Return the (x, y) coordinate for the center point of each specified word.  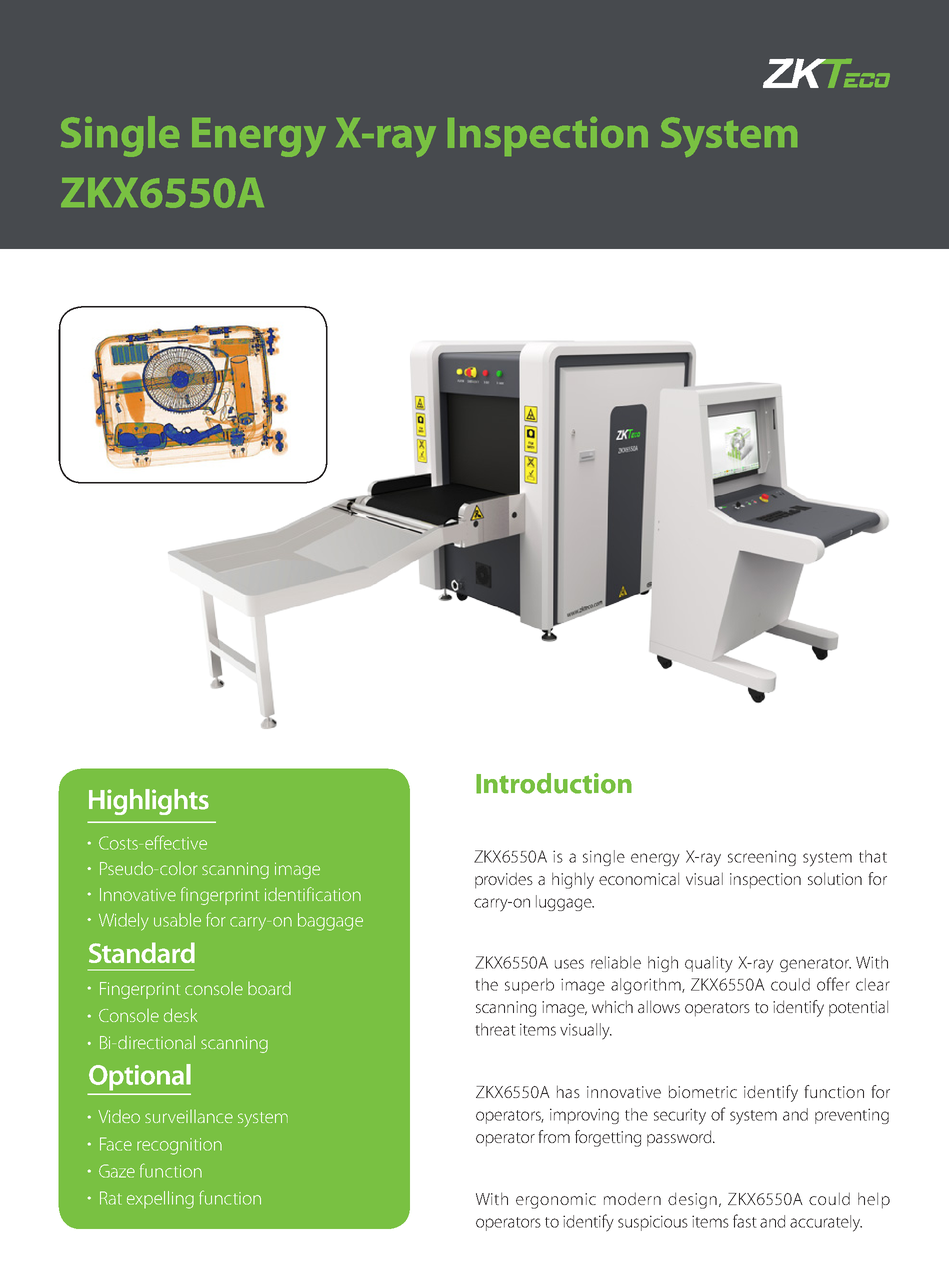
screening (762, 858)
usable (177, 920)
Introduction (554, 783)
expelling (160, 1200)
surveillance (189, 1116)
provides (504, 880)
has (568, 1091)
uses (569, 964)
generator (815, 965)
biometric (703, 1091)
